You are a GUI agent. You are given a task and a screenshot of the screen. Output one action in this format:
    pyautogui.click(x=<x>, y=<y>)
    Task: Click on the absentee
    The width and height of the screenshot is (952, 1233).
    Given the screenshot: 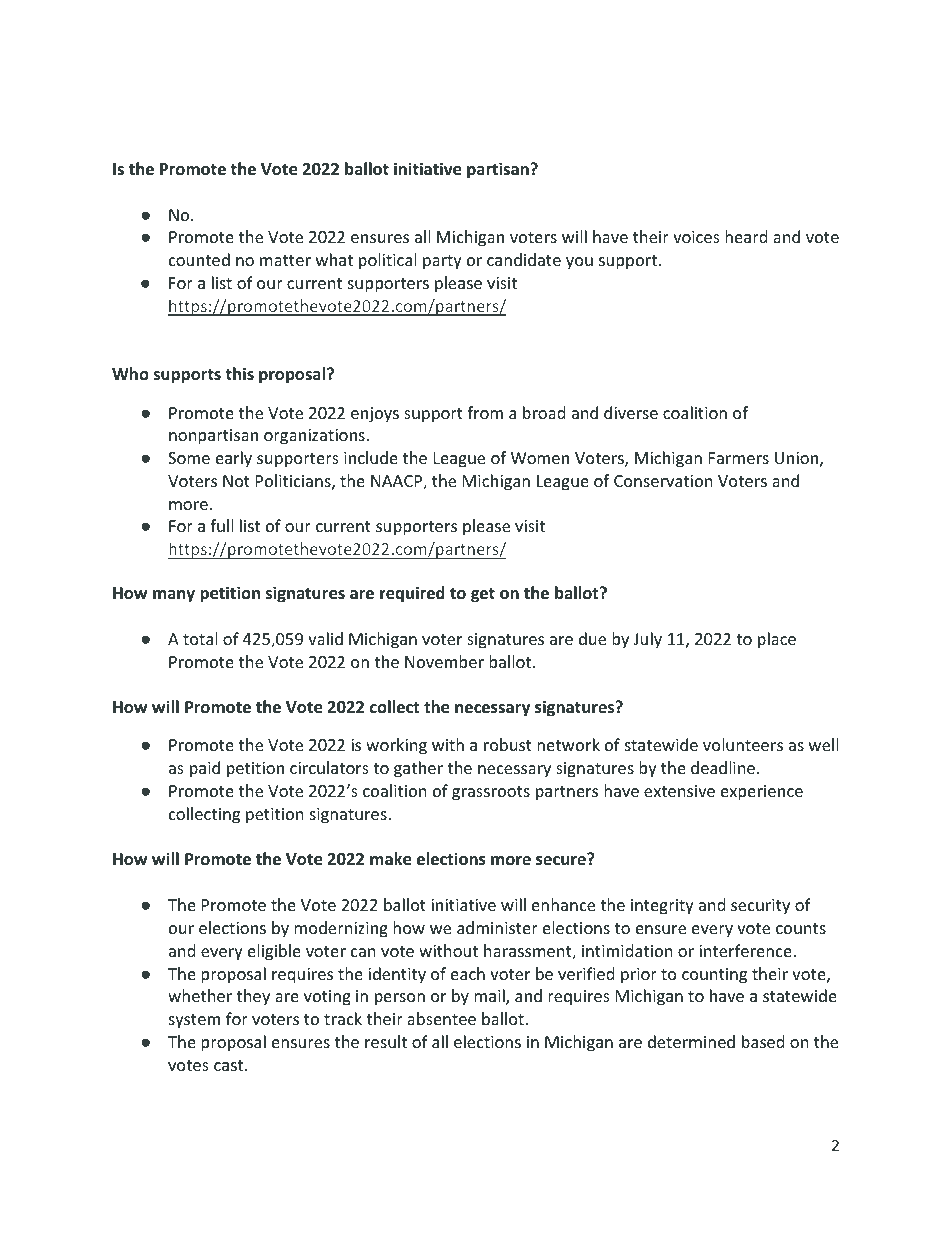 What is the action you would take?
    pyautogui.click(x=441, y=1018)
